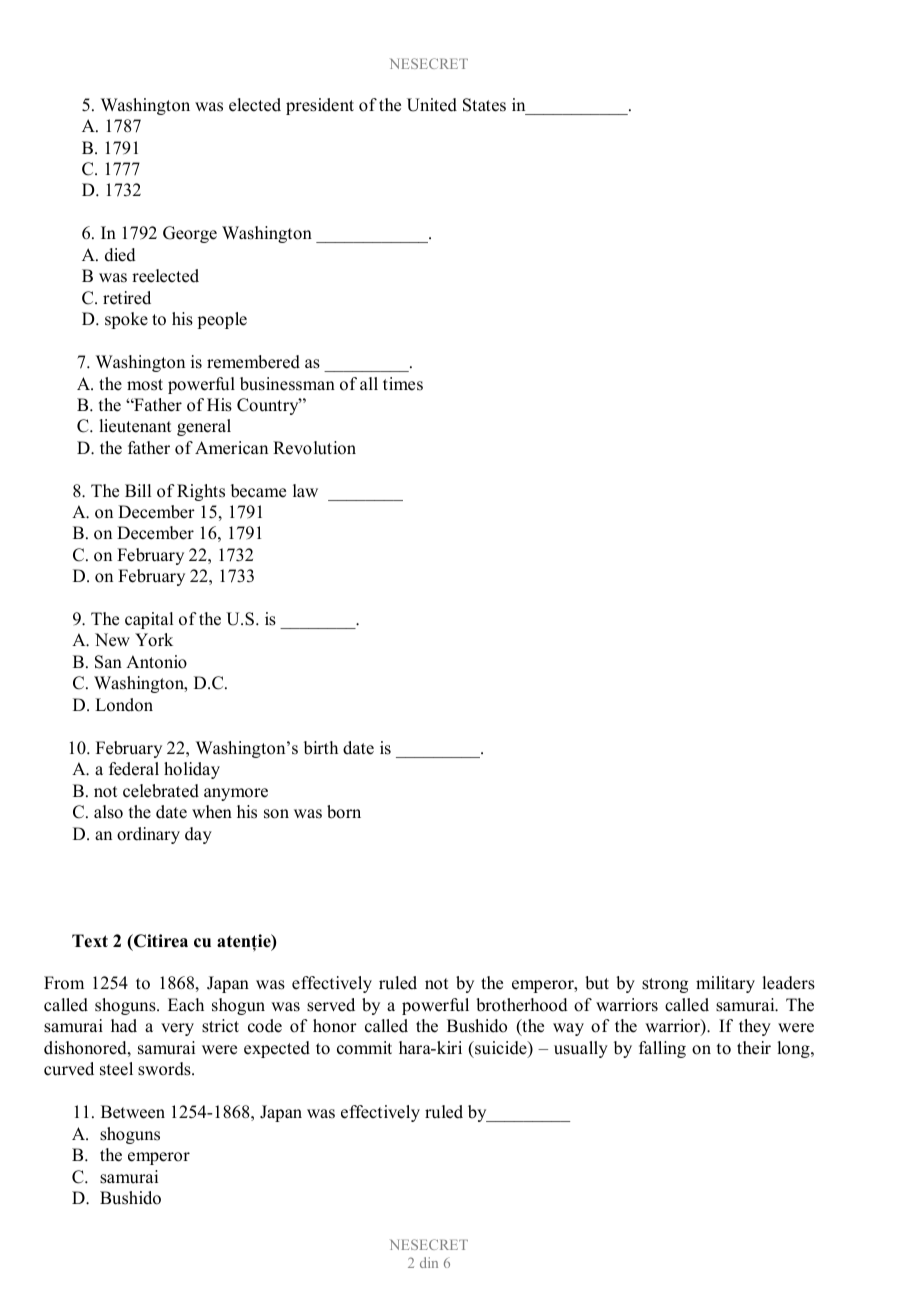 This screenshot has height=1308, width=924. Describe the element at coordinates (305, 490) in the screenshot. I see `law` at that location.
